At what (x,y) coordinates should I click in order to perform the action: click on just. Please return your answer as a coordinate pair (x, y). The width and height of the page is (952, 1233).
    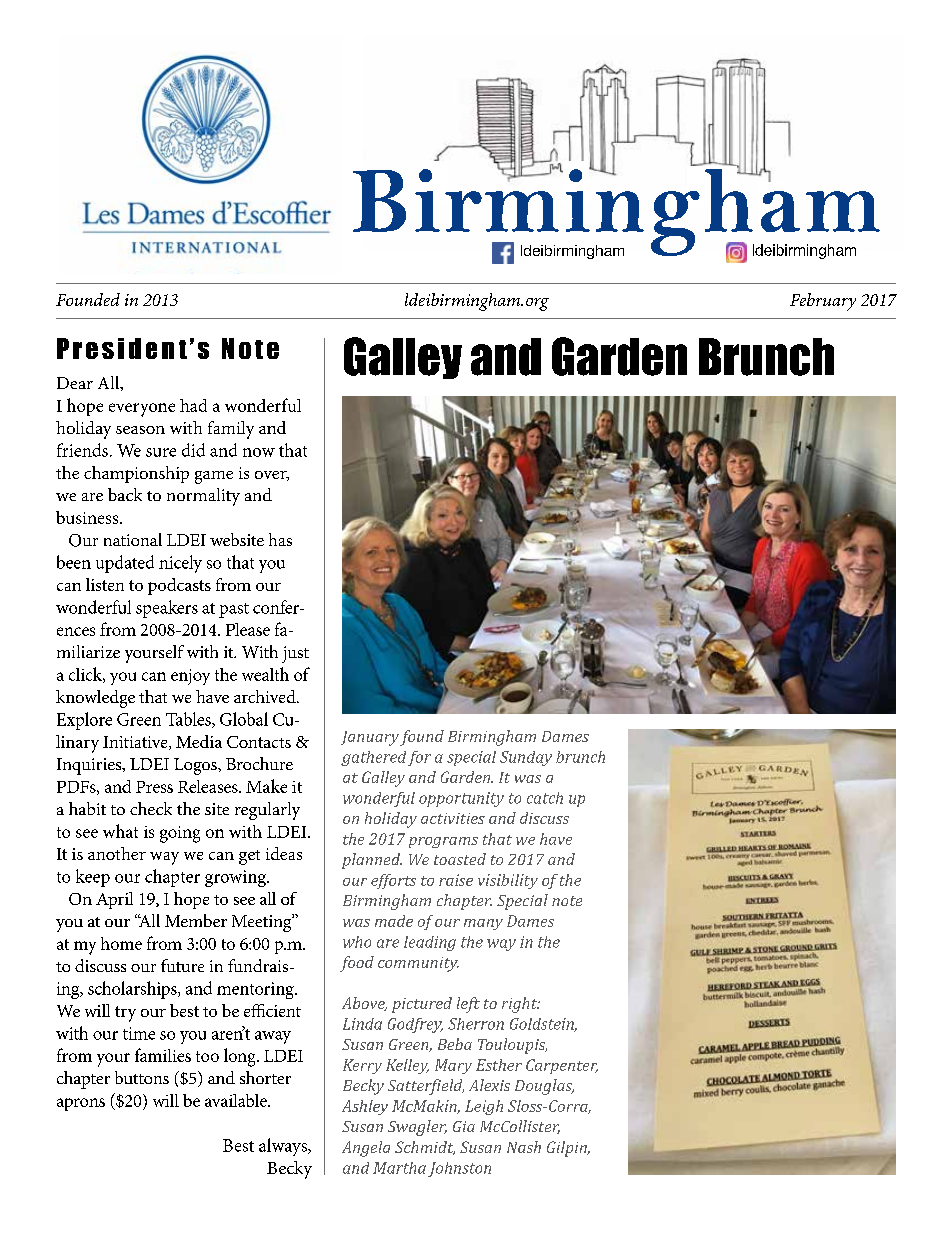
    Looking at the image, I should click on (295, 654).
